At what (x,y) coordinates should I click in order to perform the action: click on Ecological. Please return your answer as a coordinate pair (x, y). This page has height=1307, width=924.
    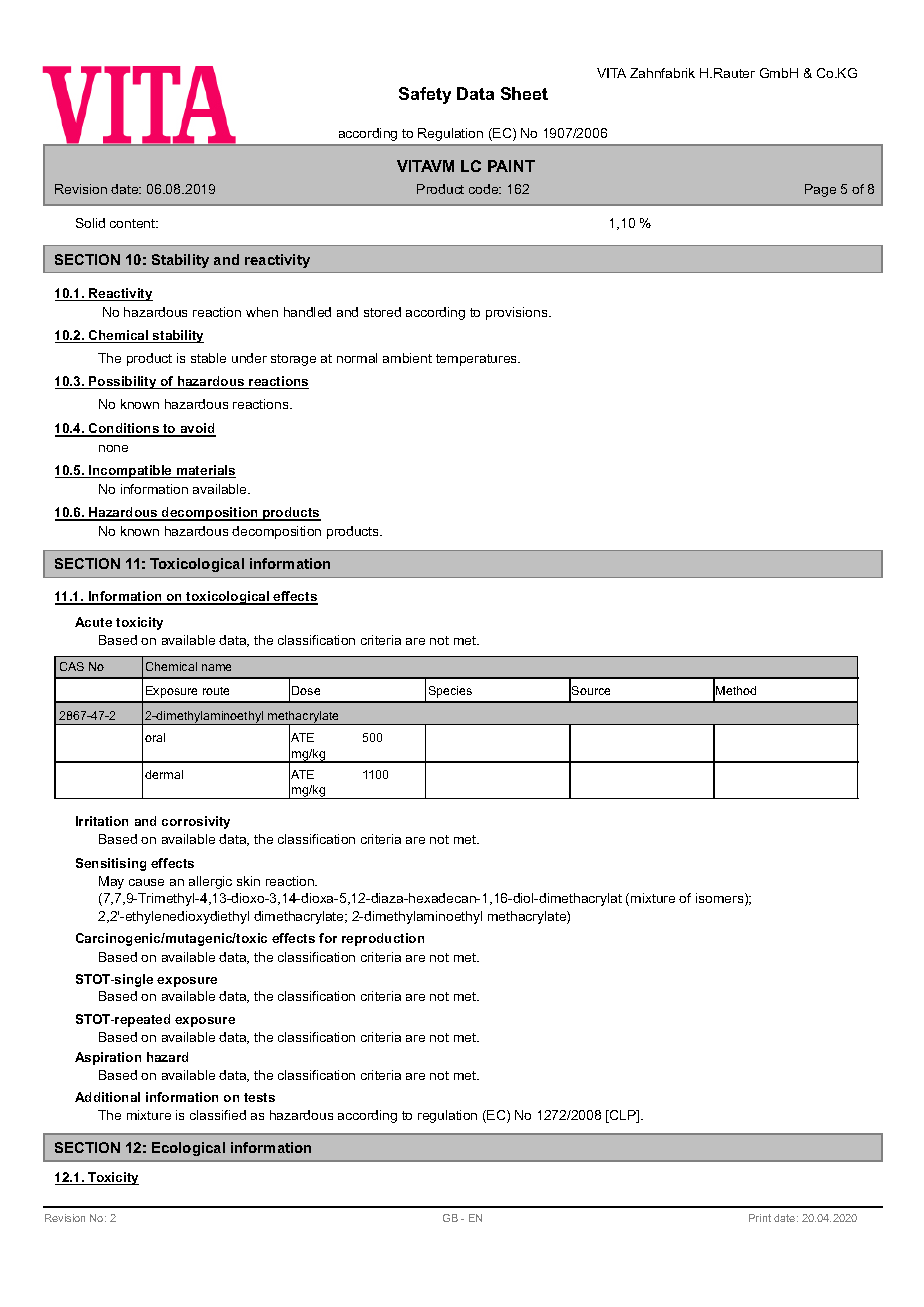
    Looking at the image, I should click on (188, 1149).
